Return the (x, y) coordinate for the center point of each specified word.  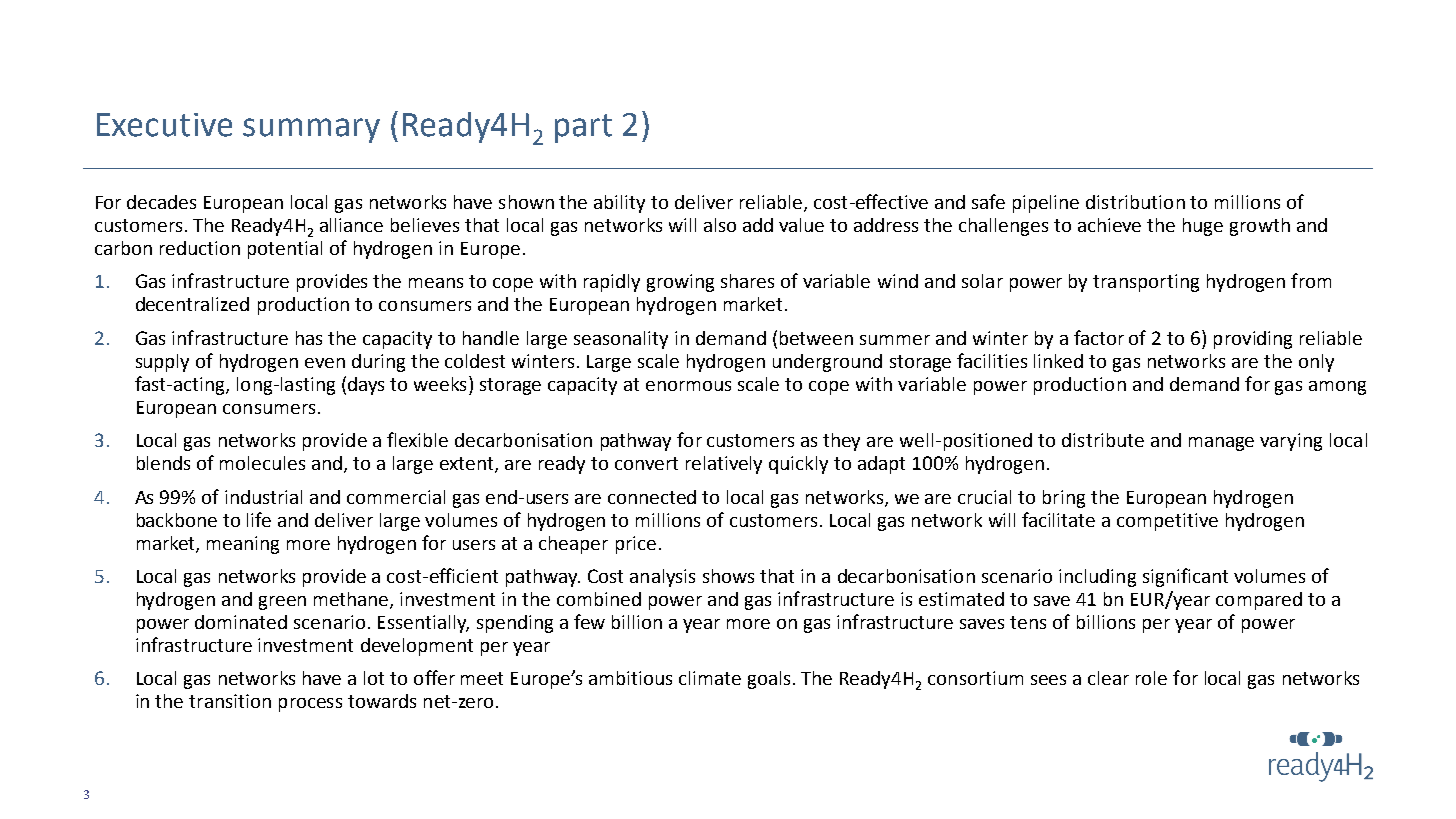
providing (1253, 340)
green (282, 603)
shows (728, 576)
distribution (1135, 202)
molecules (262, 463)
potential (285, 250)
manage (1221, 444)
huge (1203, 227)
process (310, 705)
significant (1185, 577)
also (720, 225)
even (325, 363)
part (583, 128)
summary (311, 130)
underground (827, 363)
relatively (724, 465)
